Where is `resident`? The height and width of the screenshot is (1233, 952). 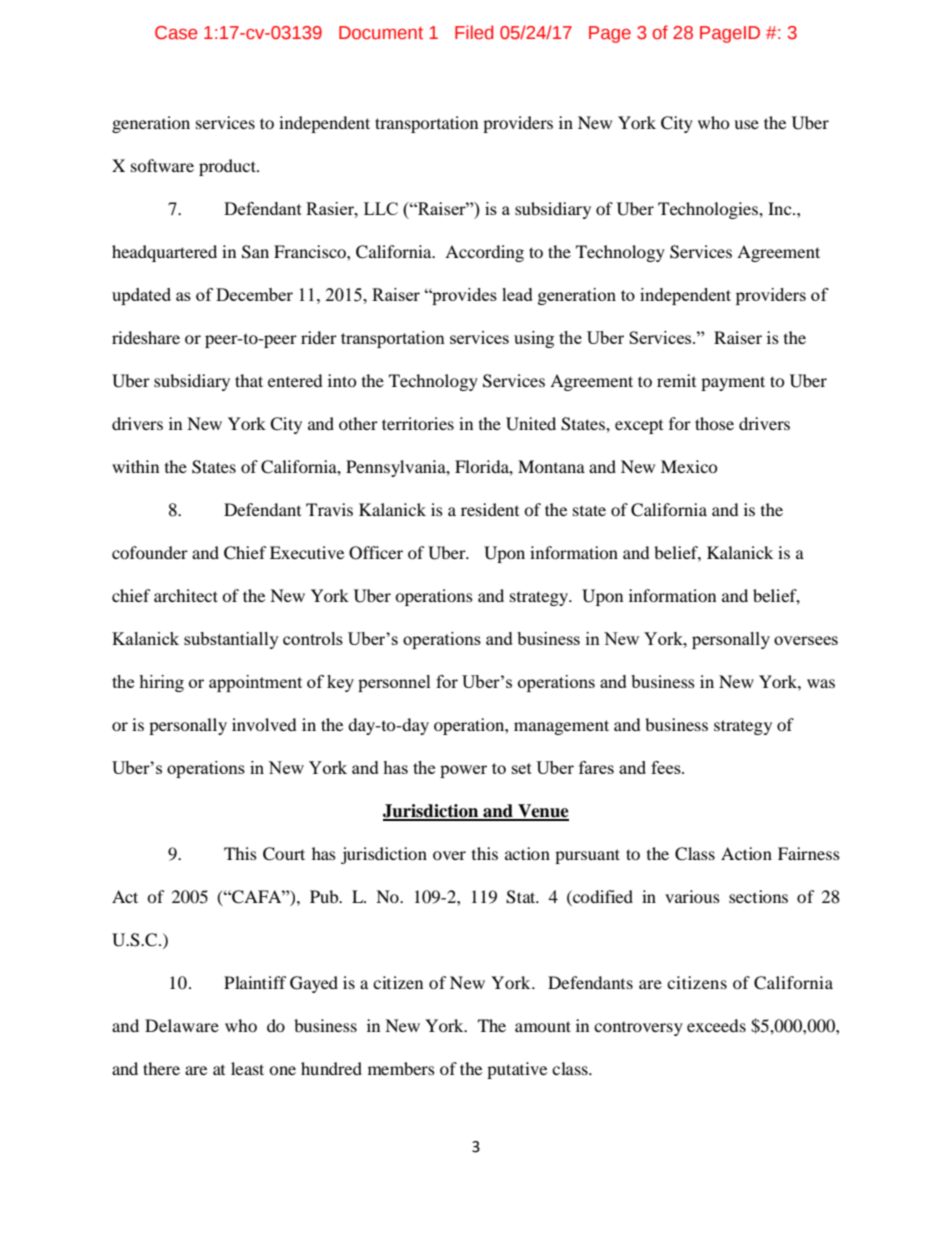 resident is located at coordinates (490, 509).
